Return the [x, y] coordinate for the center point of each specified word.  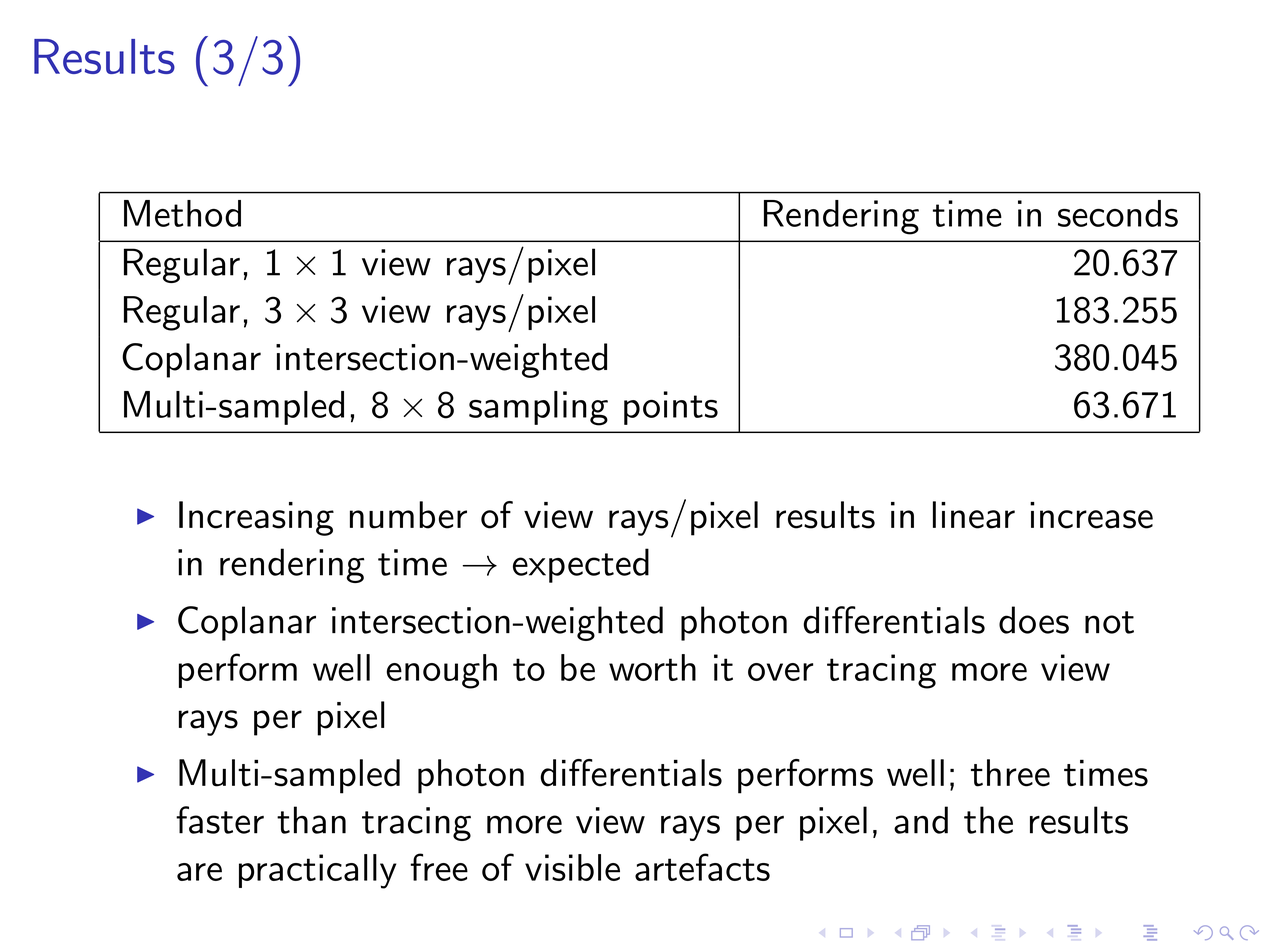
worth [652, 667]
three [1010, 773]
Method [182, 213]
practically [317, 871]
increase [1091, 515]
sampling [538, 408]
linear [974, 515]
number [408, 515]
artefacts [702, 867]
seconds [1118, 213]
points [671, 408]
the [988, 820]
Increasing [256, 518]
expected [581, 565]
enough [442, 671]
